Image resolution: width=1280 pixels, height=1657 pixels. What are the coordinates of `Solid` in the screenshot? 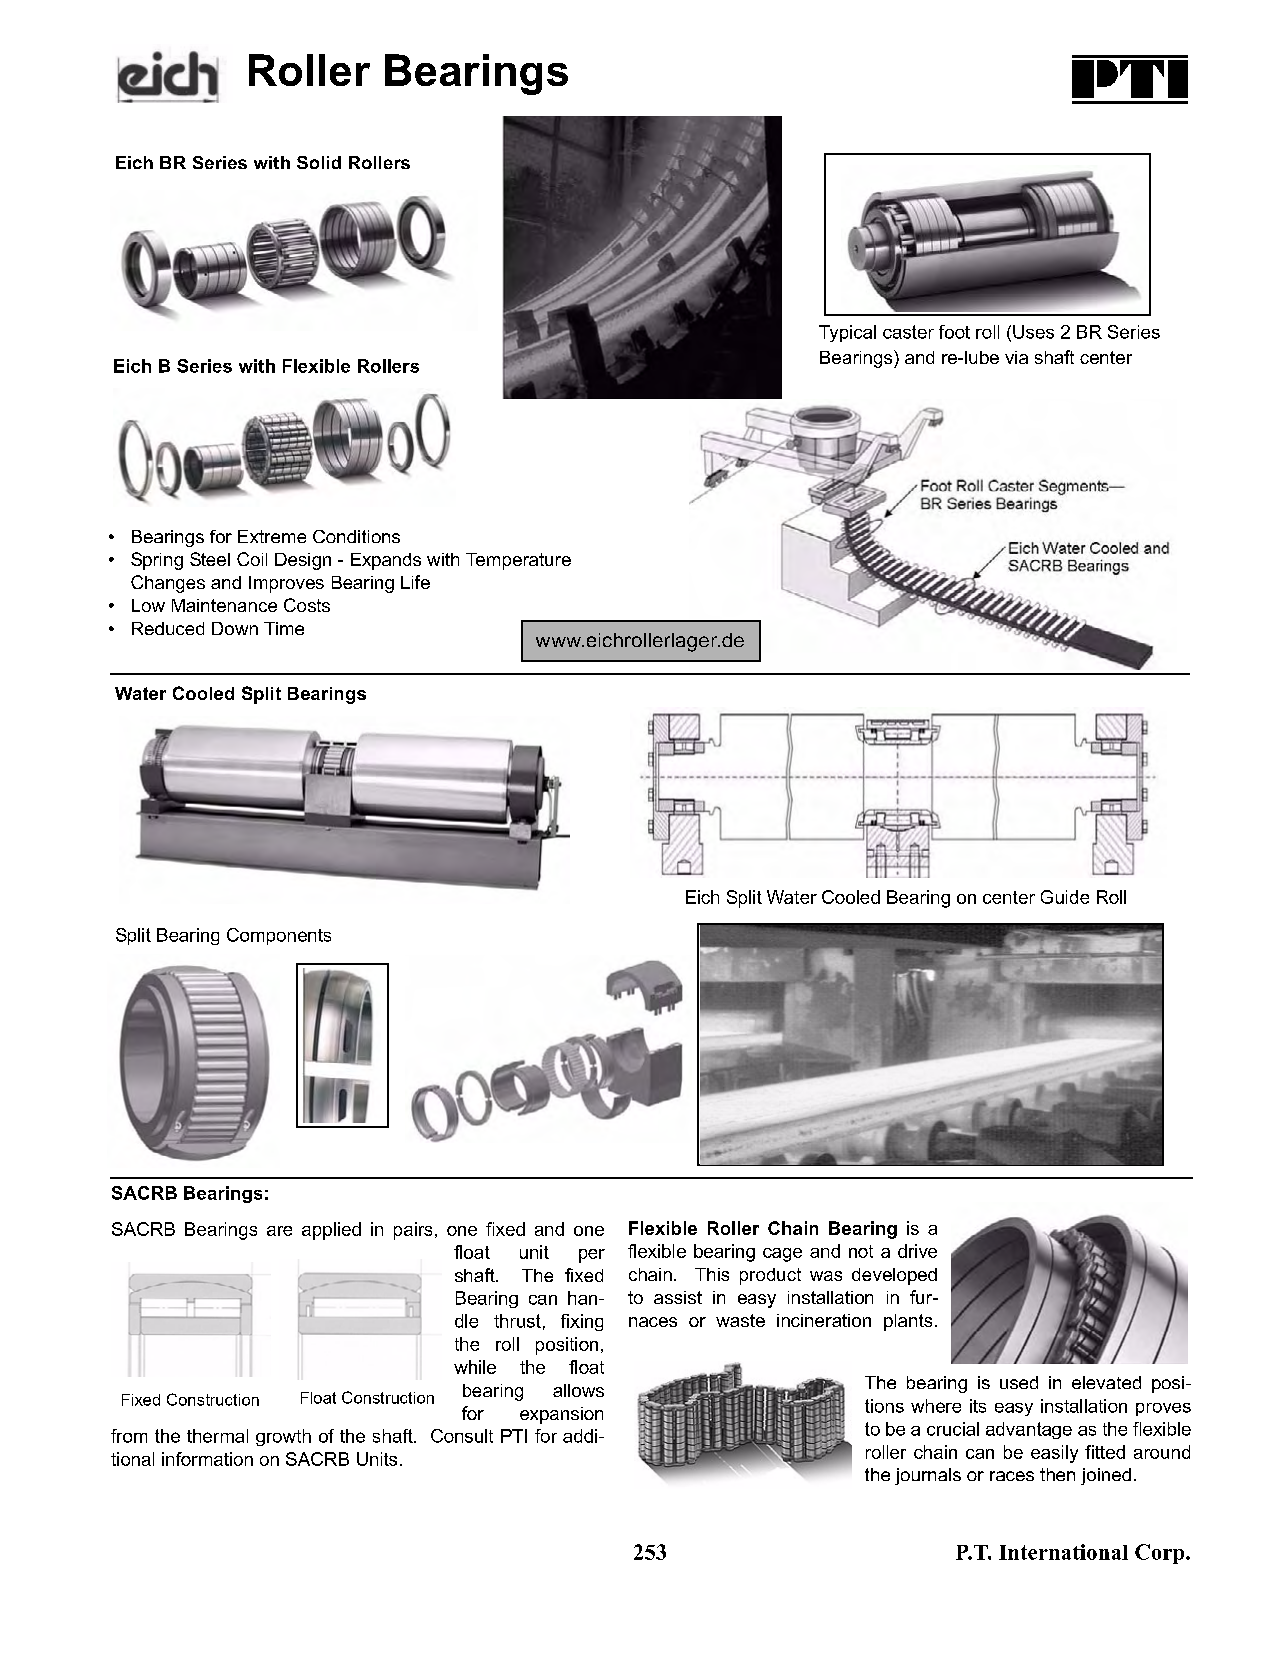 It's located at (319, 162).
